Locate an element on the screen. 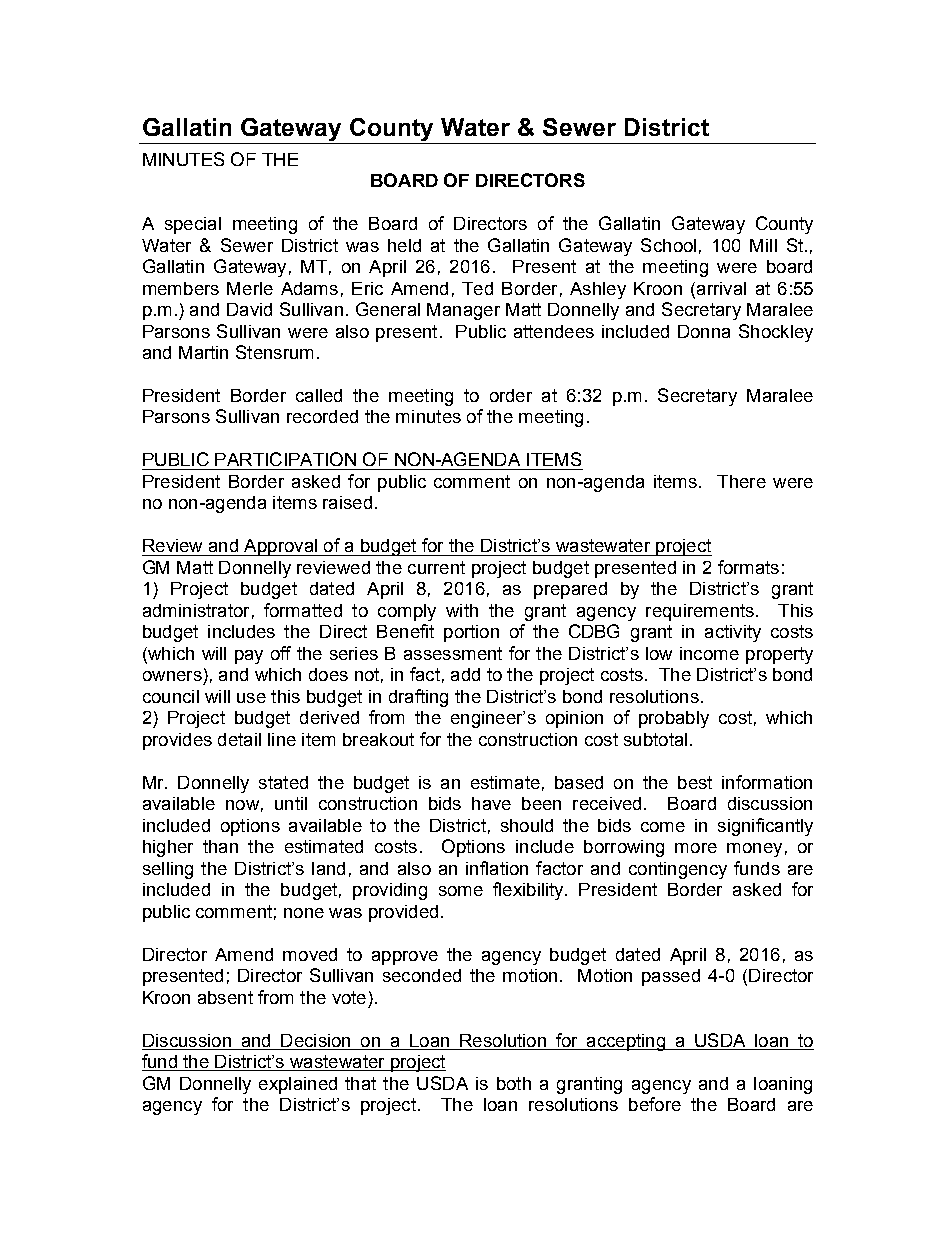  current is located at coordinates (436, 567).
